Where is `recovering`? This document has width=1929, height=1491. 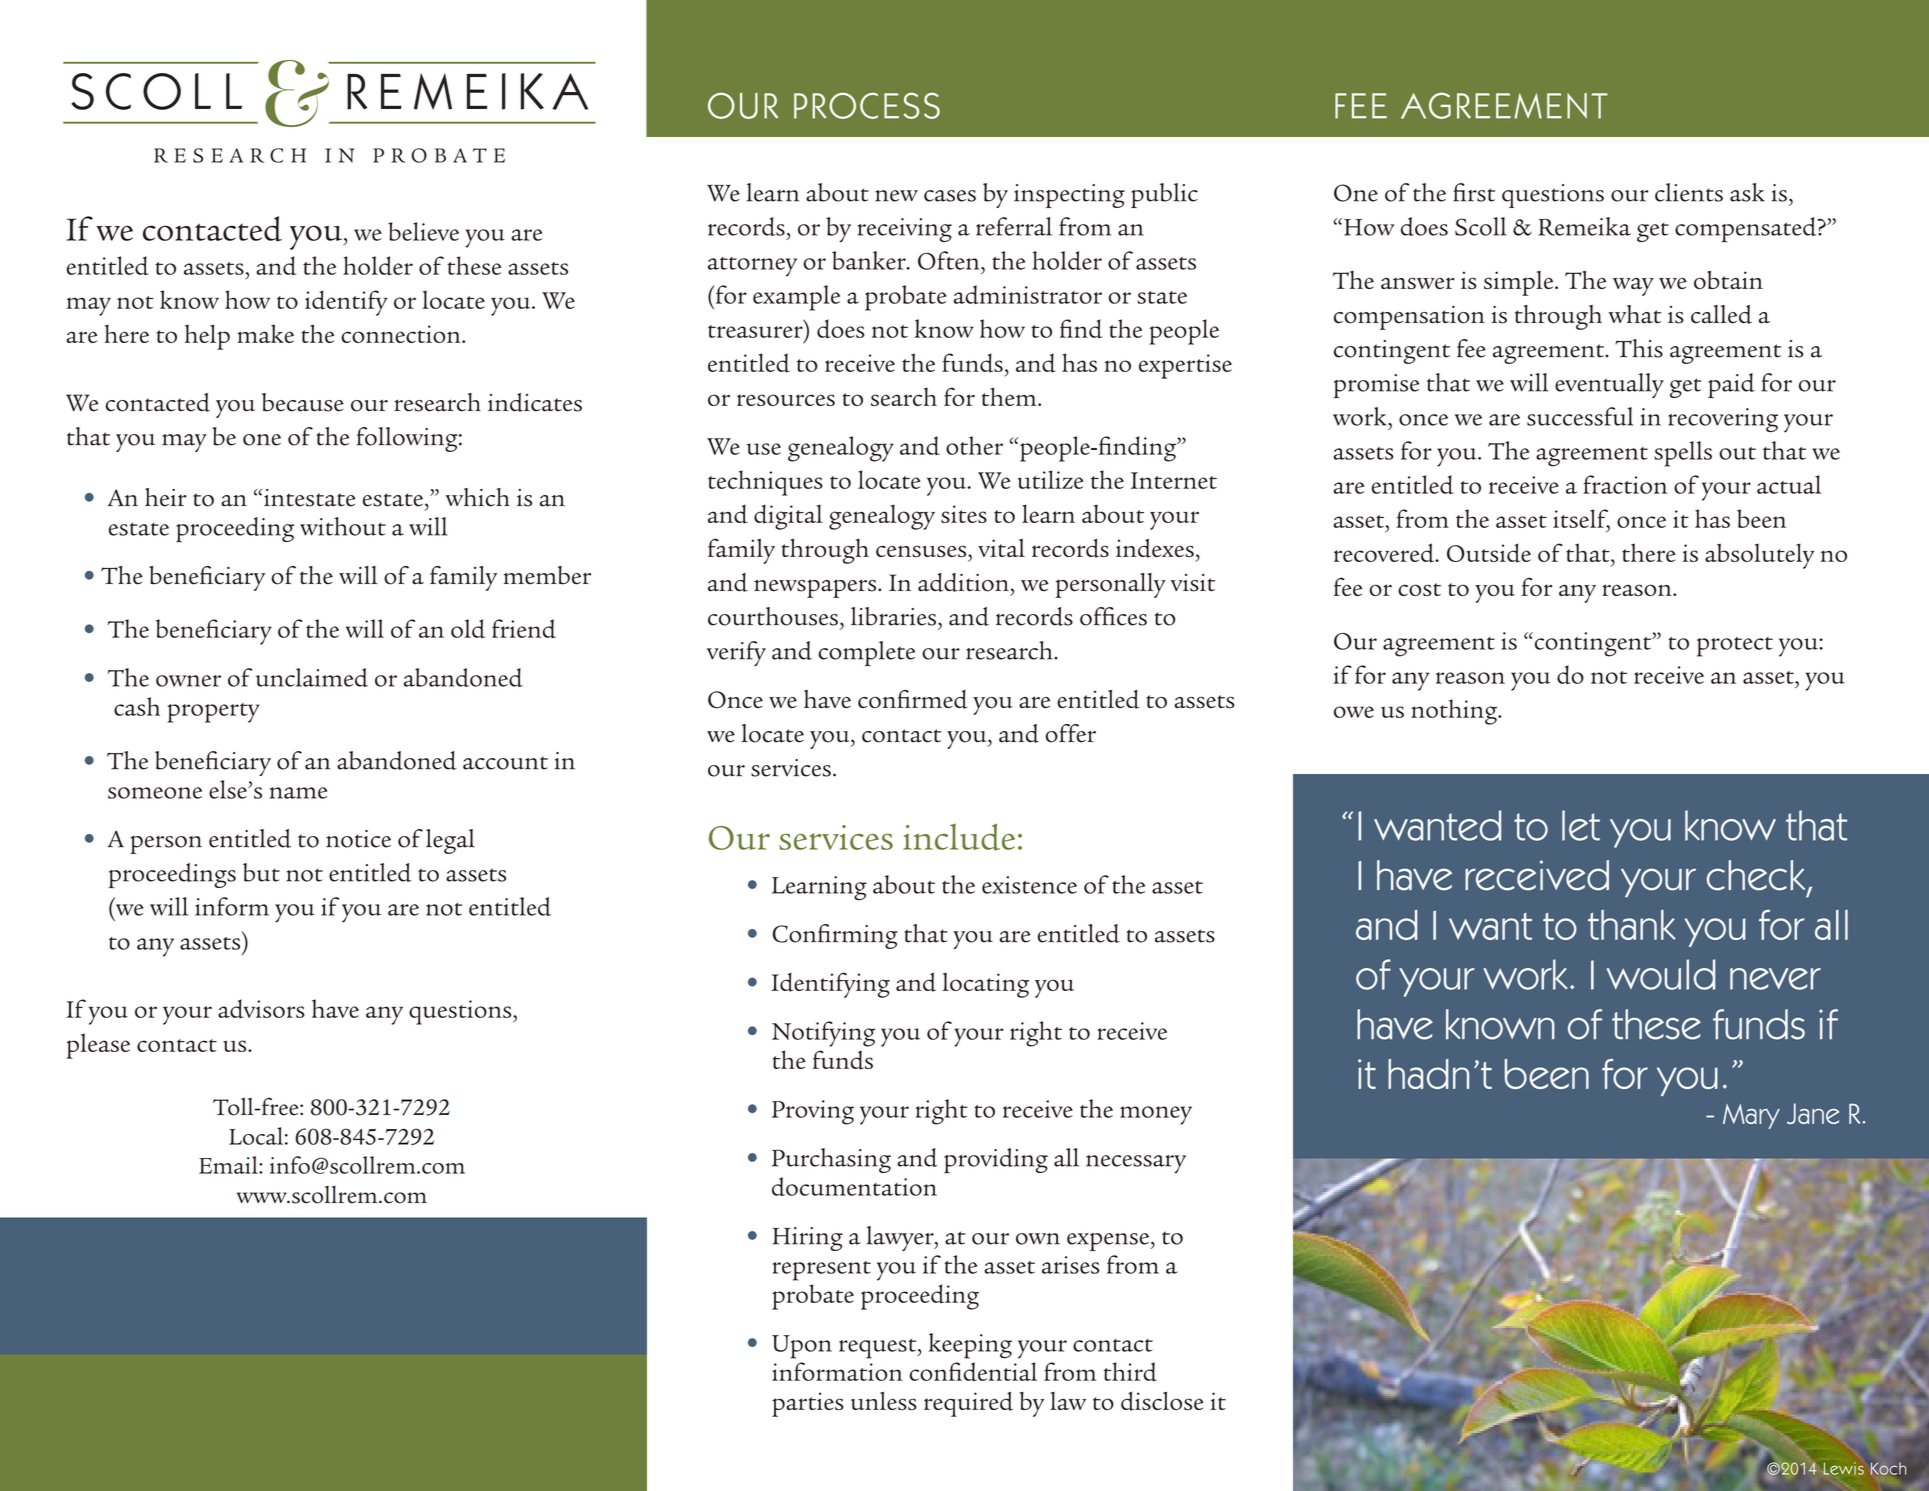 recovering is located at coordinates (1723, 420).
